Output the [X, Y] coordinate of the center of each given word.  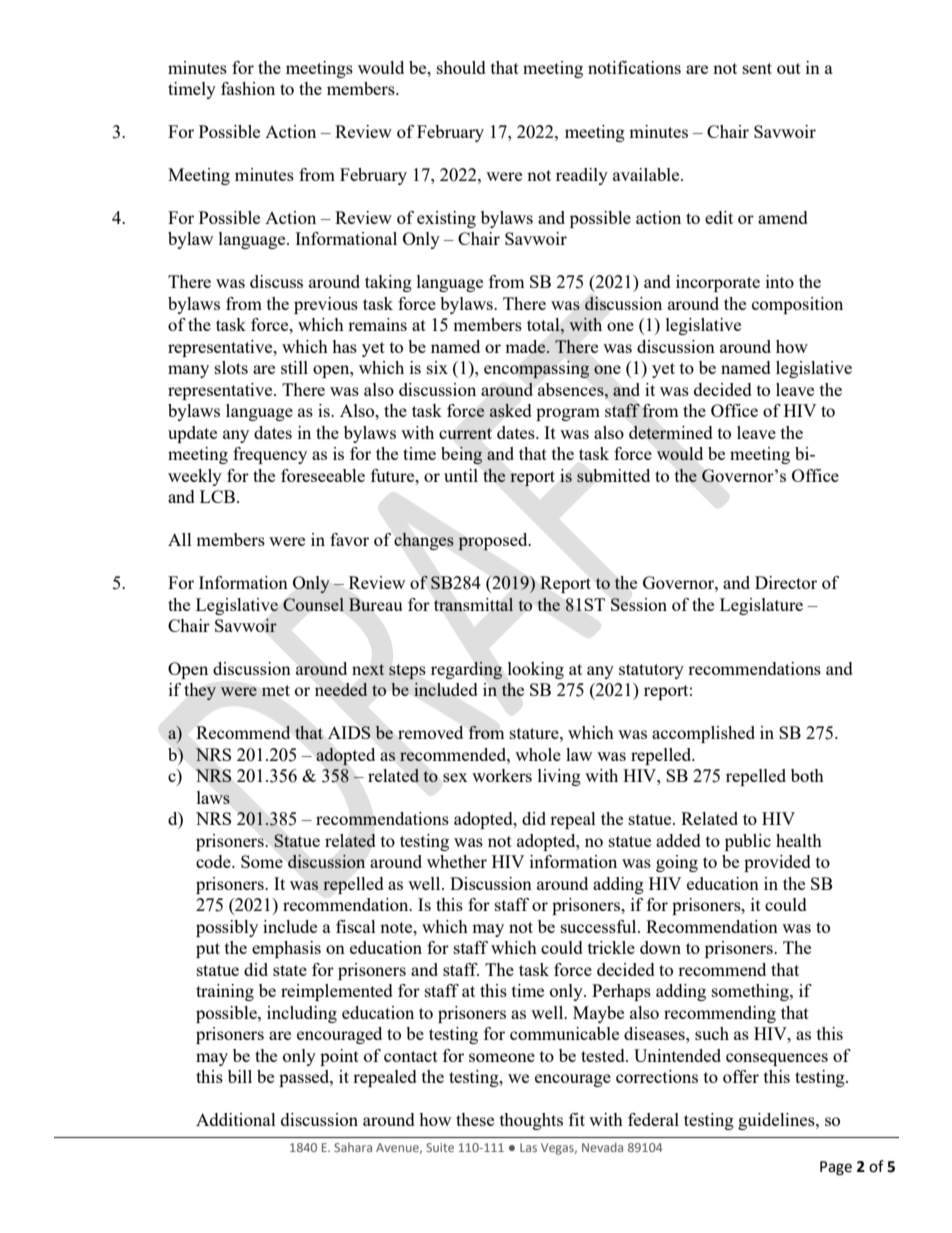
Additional [236, 1119]
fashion [248, 88]
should [461, 67]
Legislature [761, 606]
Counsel [313, 604]
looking [536, 670]
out [789, 68]
